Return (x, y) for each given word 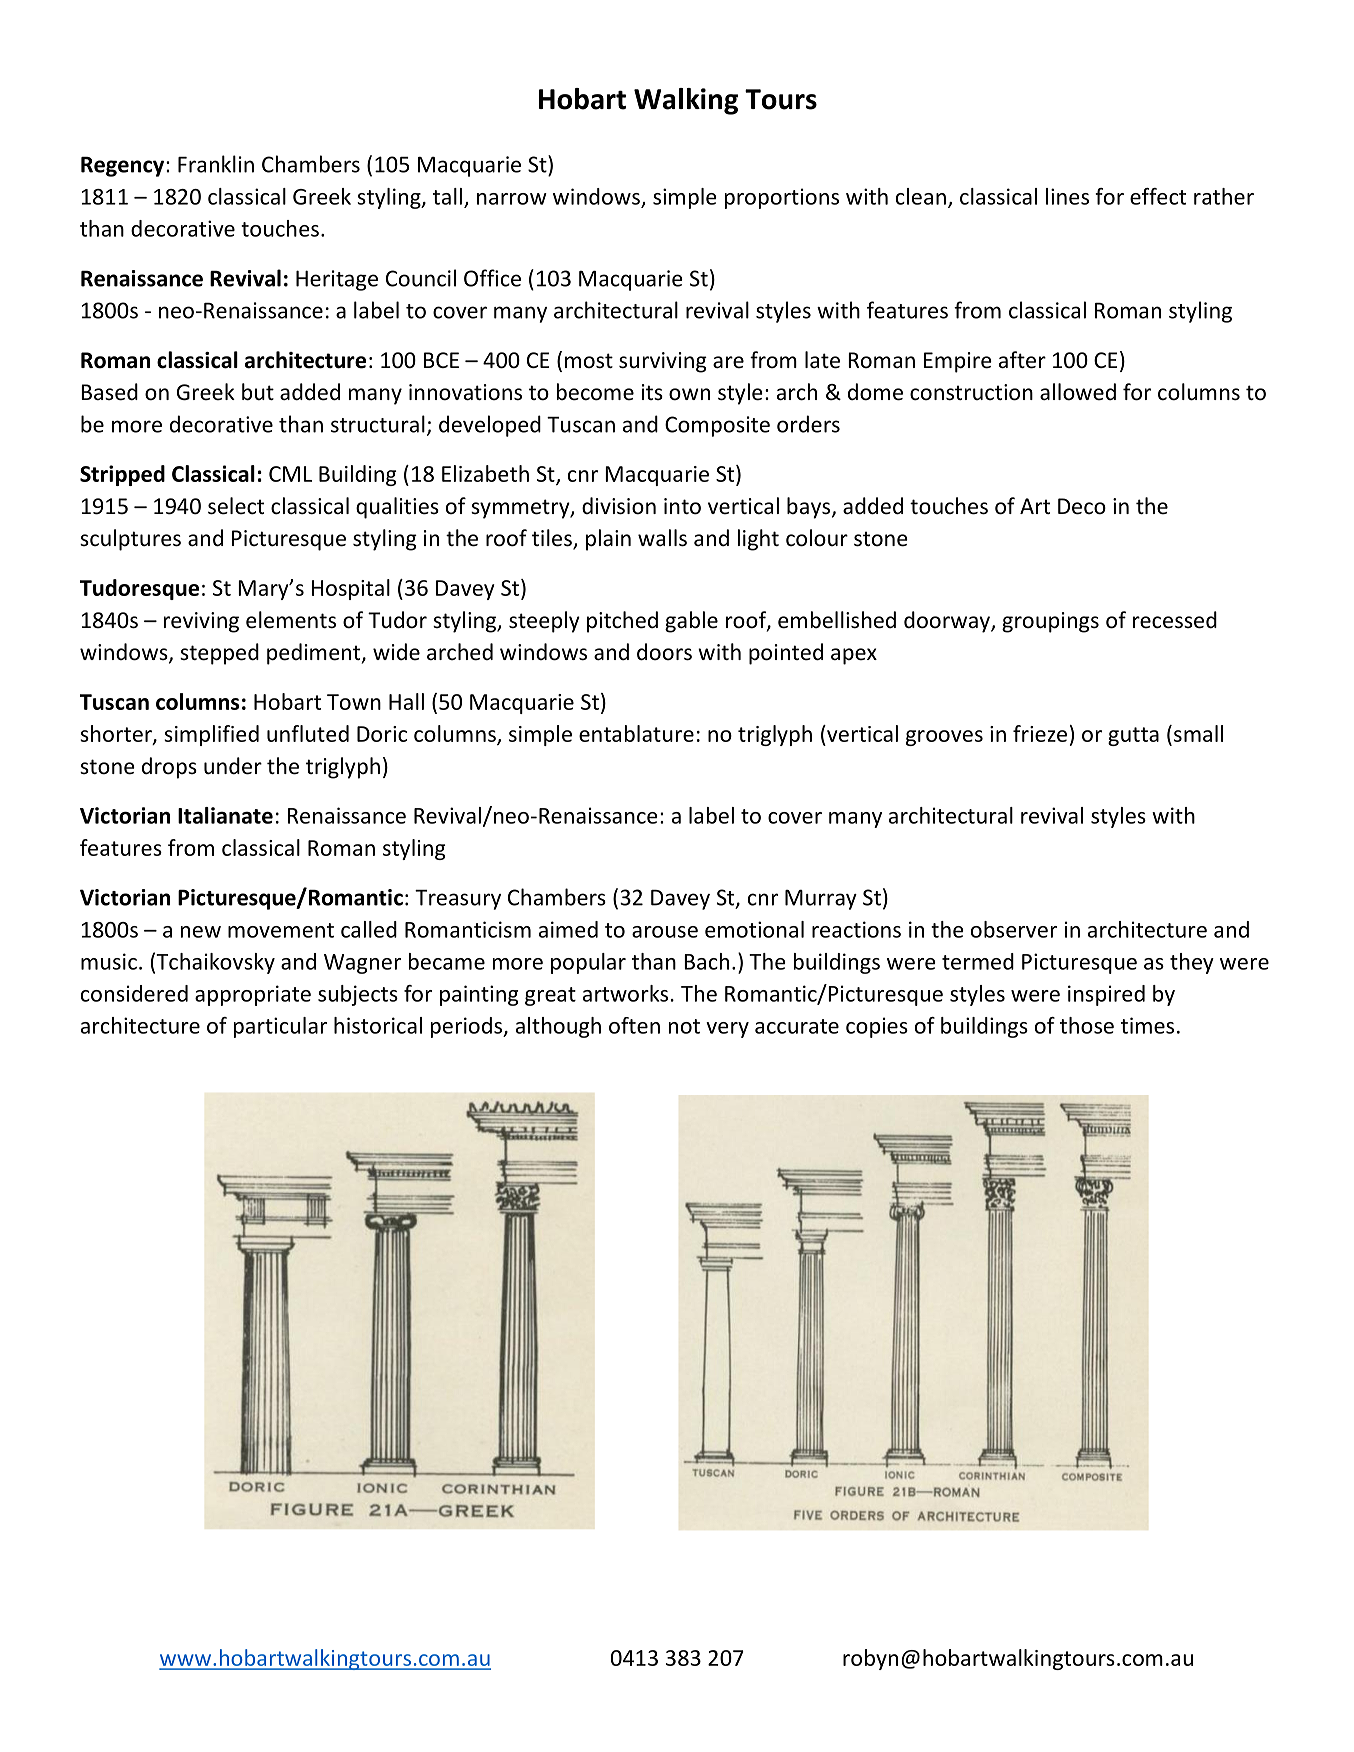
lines (1067, 196)
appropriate (253, 995)
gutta (1133, 736)
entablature (636, 733)
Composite (717, 426)
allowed (1078, 392)
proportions (782, 198)
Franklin (216, 164)
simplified (211, 735)
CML (290, 474)
